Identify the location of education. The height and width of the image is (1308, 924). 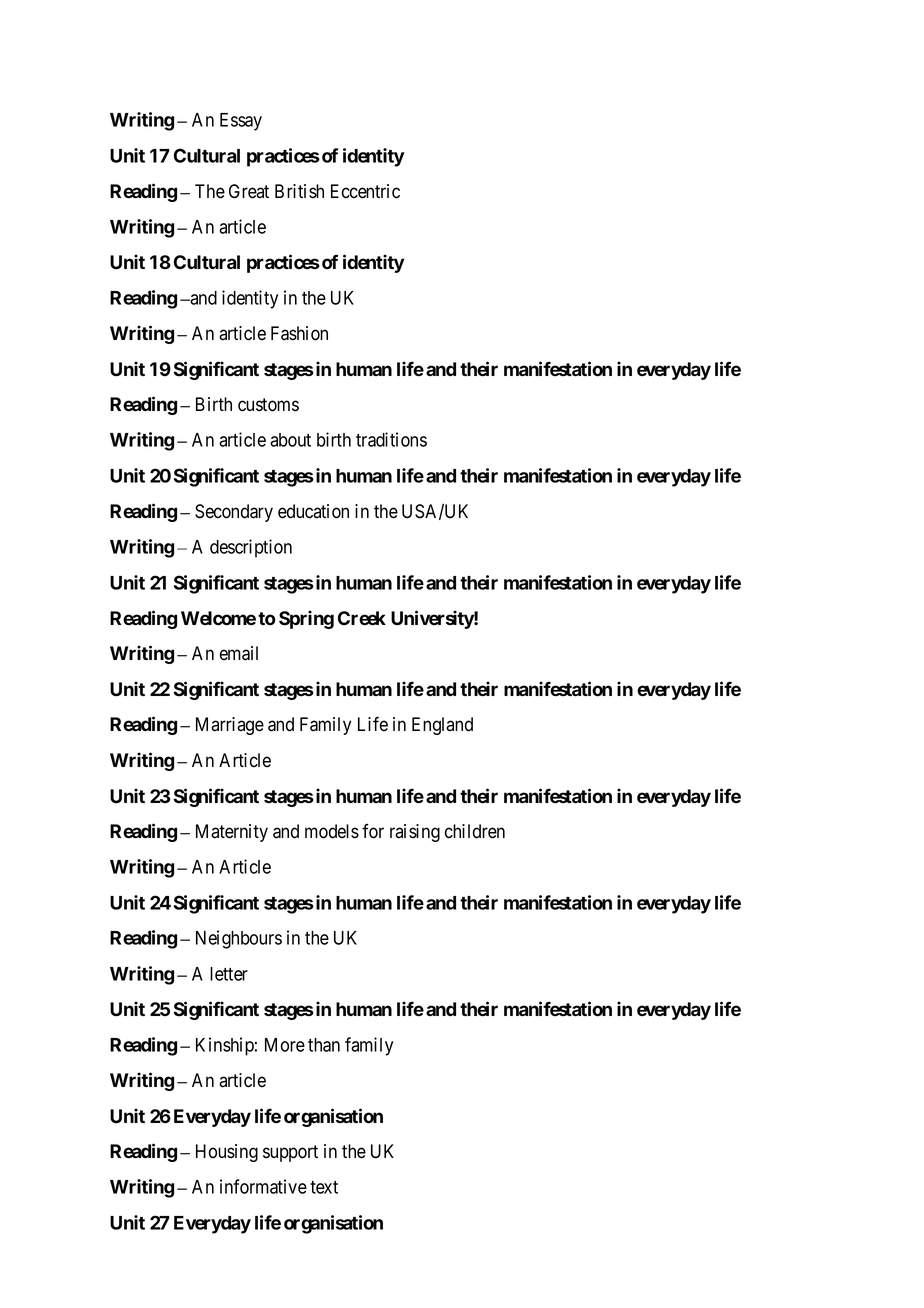
(313, 511).
